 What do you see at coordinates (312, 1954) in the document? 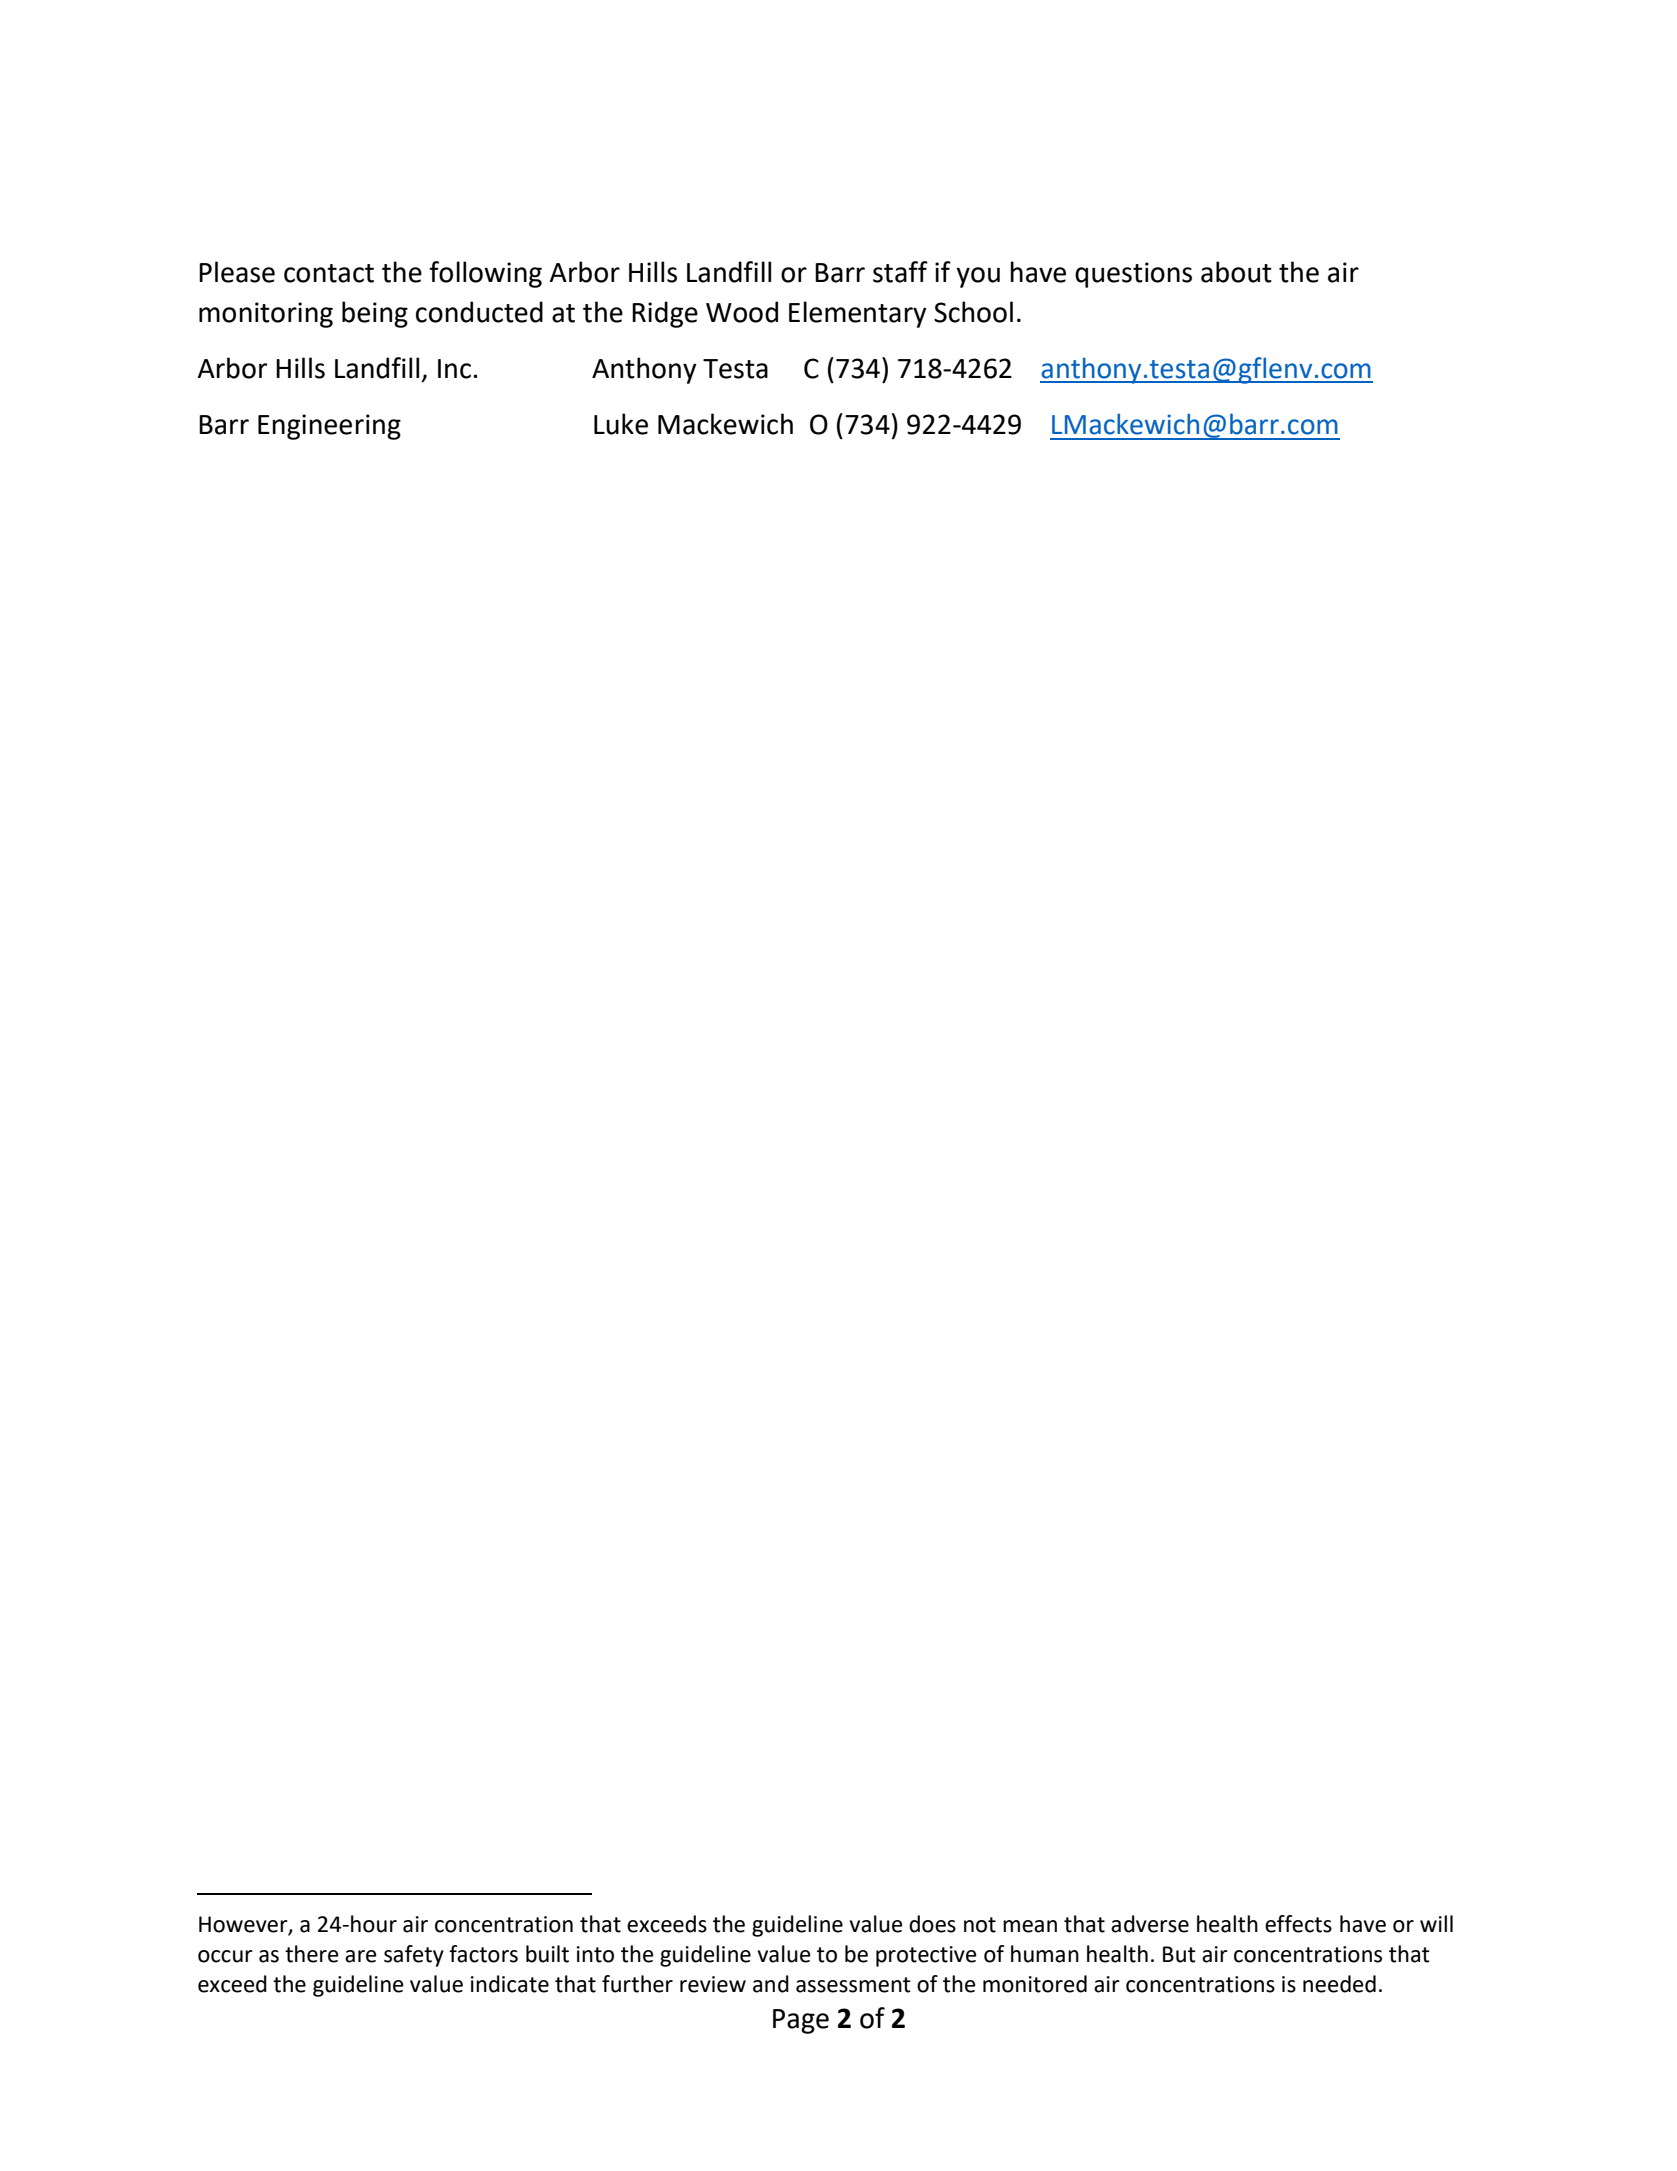
I see `there` at bounding box center [312, 1954].
